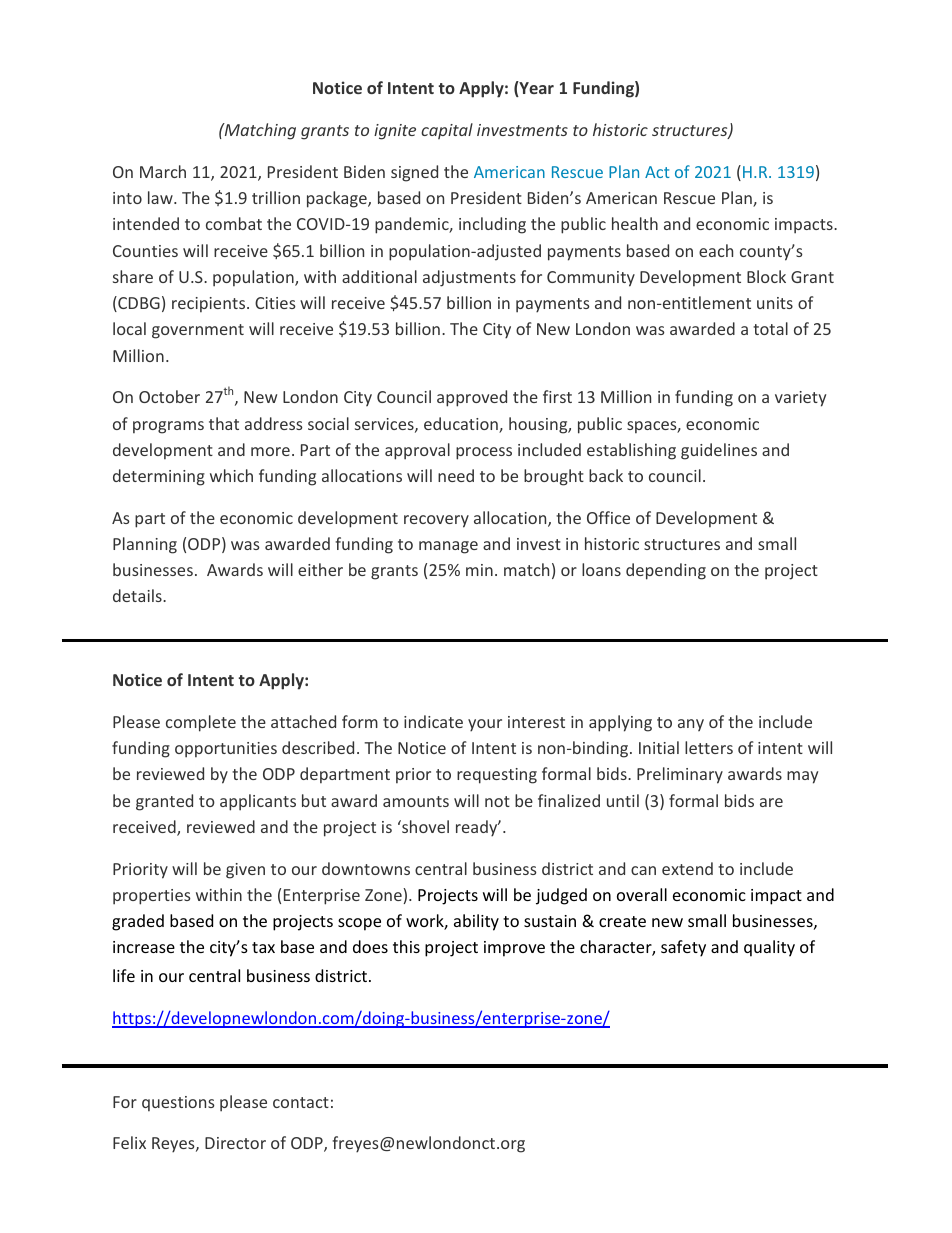  What do you see at coordinates (163, 171) in the screenshot?
I see `March` at bounding box center [163, 171].
